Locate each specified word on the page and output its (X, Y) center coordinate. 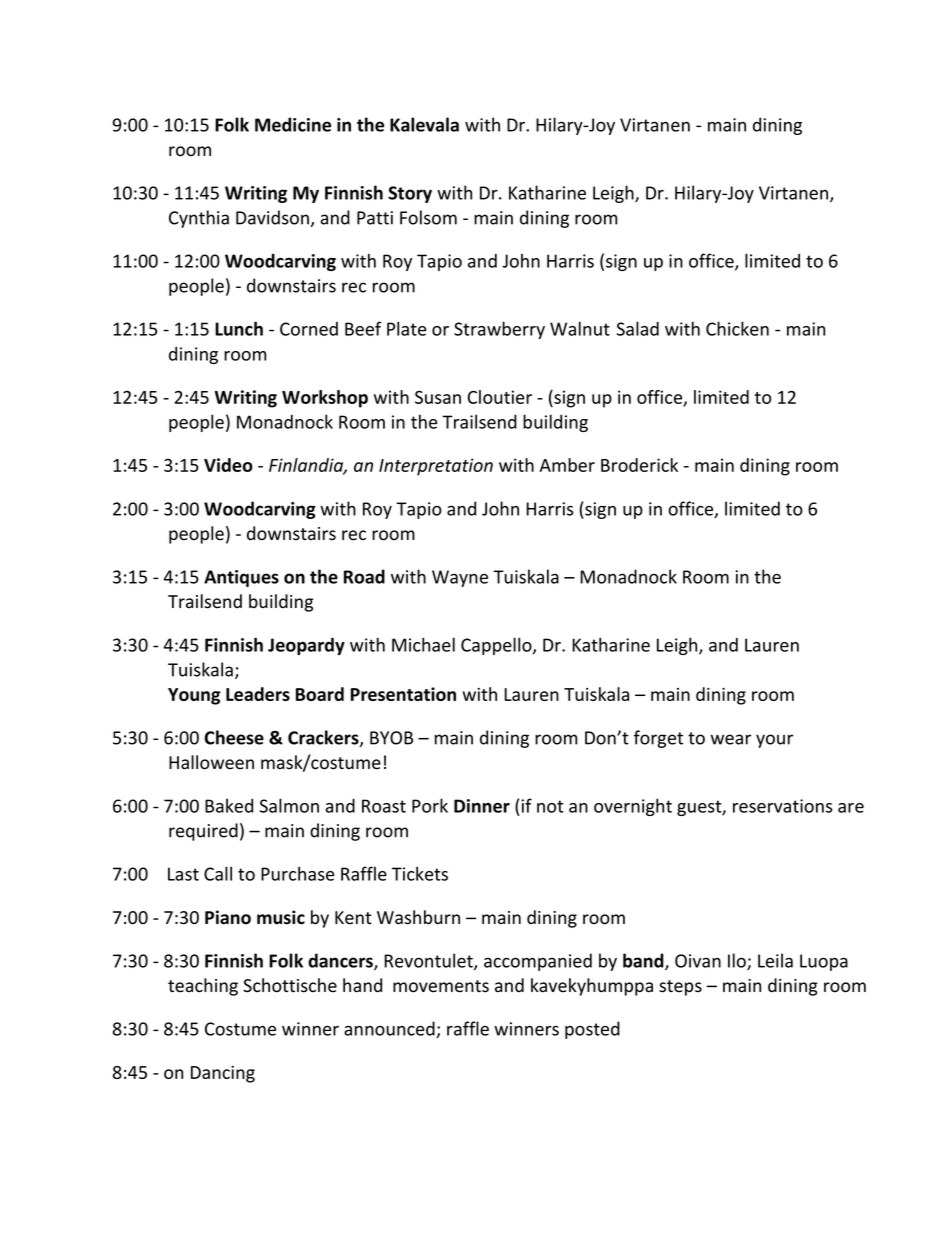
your (774, 741)
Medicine (293, 124)
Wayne (460, 578)
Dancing (223, 1074)
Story (410, 194)
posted (592, 1030)
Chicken (737, 328)
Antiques (241, 578)
